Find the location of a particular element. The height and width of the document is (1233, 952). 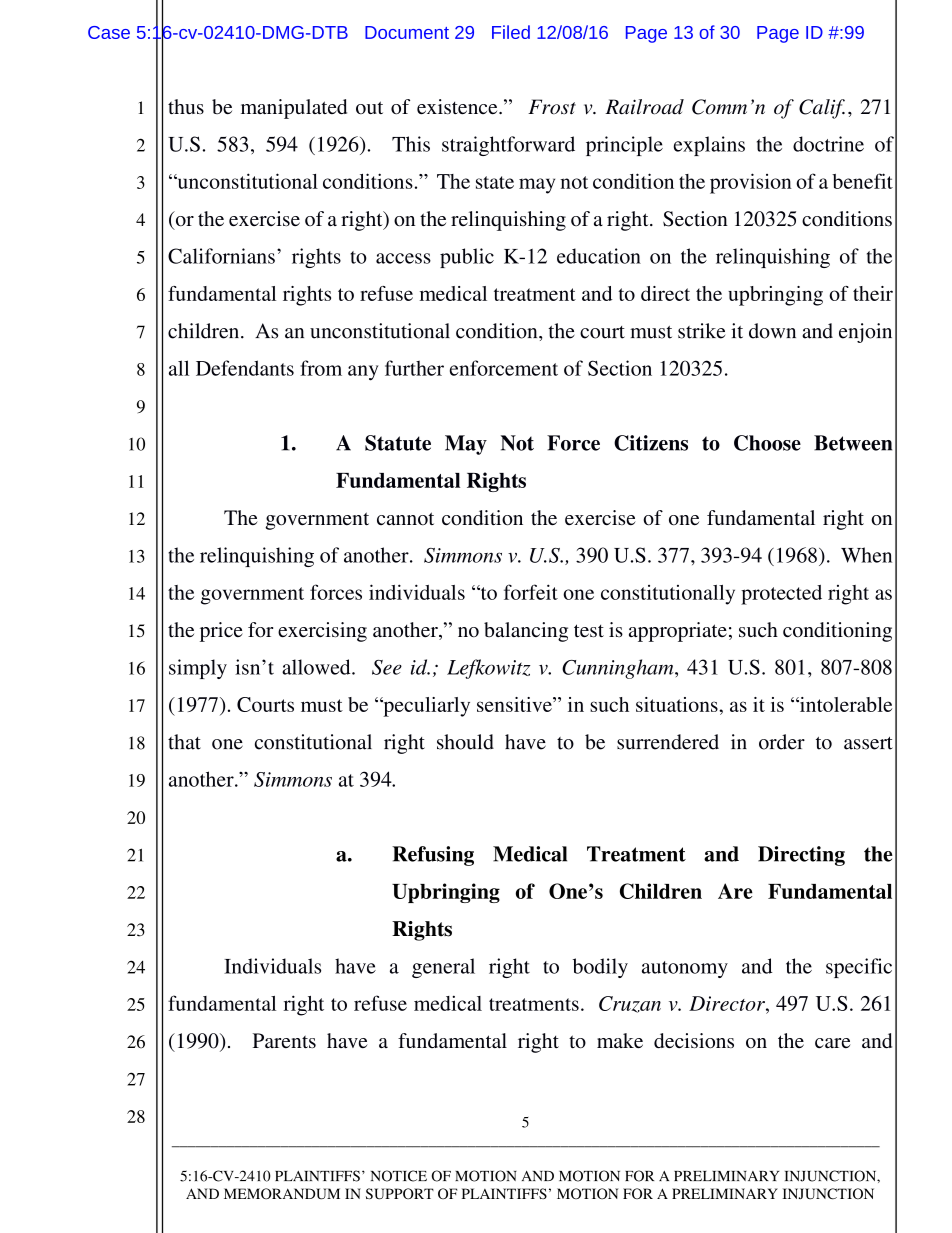

doctrine is located at coordinates (828, 144).
